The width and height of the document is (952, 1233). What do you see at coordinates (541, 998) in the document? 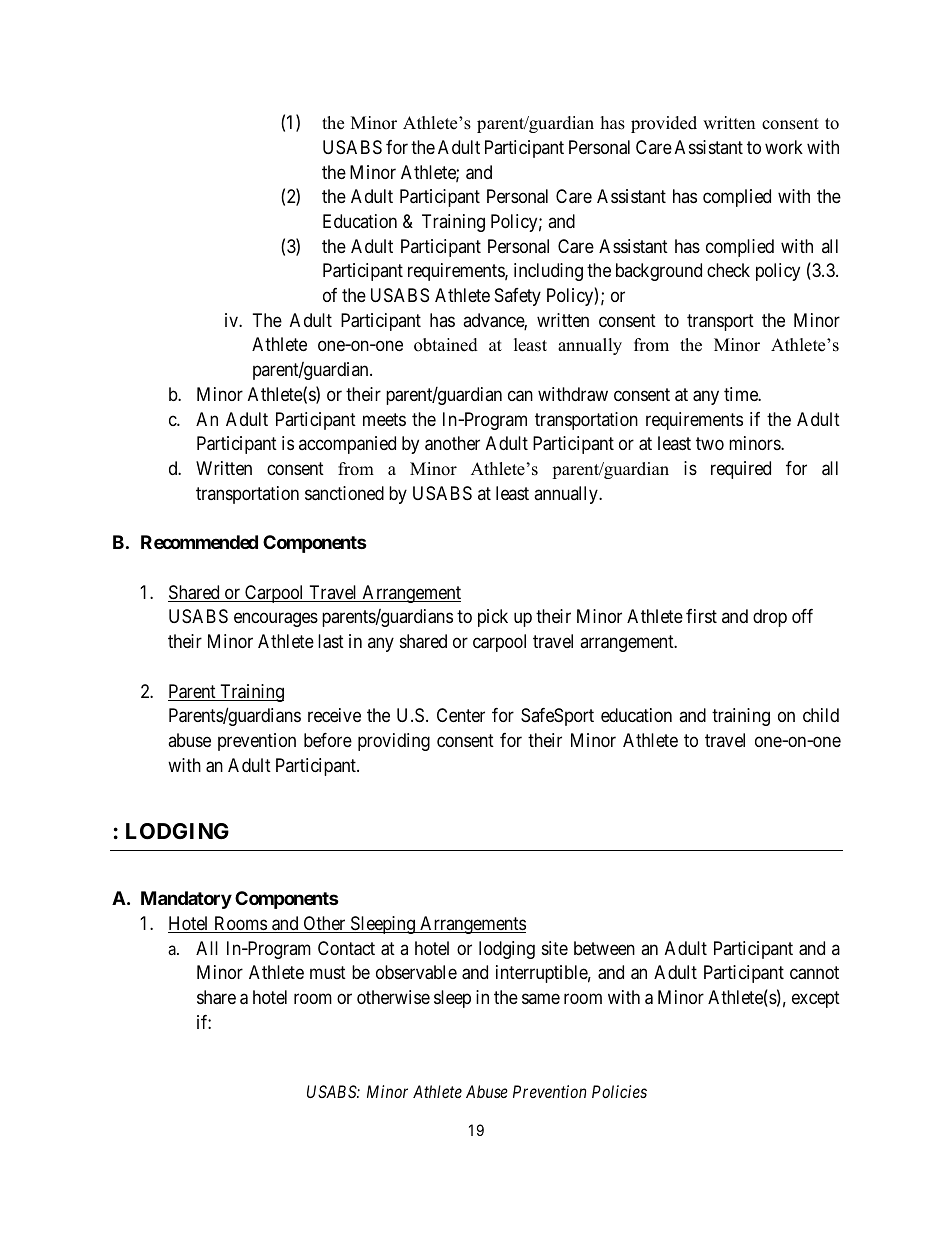
I see `same` at bounding box center [541, 998].
